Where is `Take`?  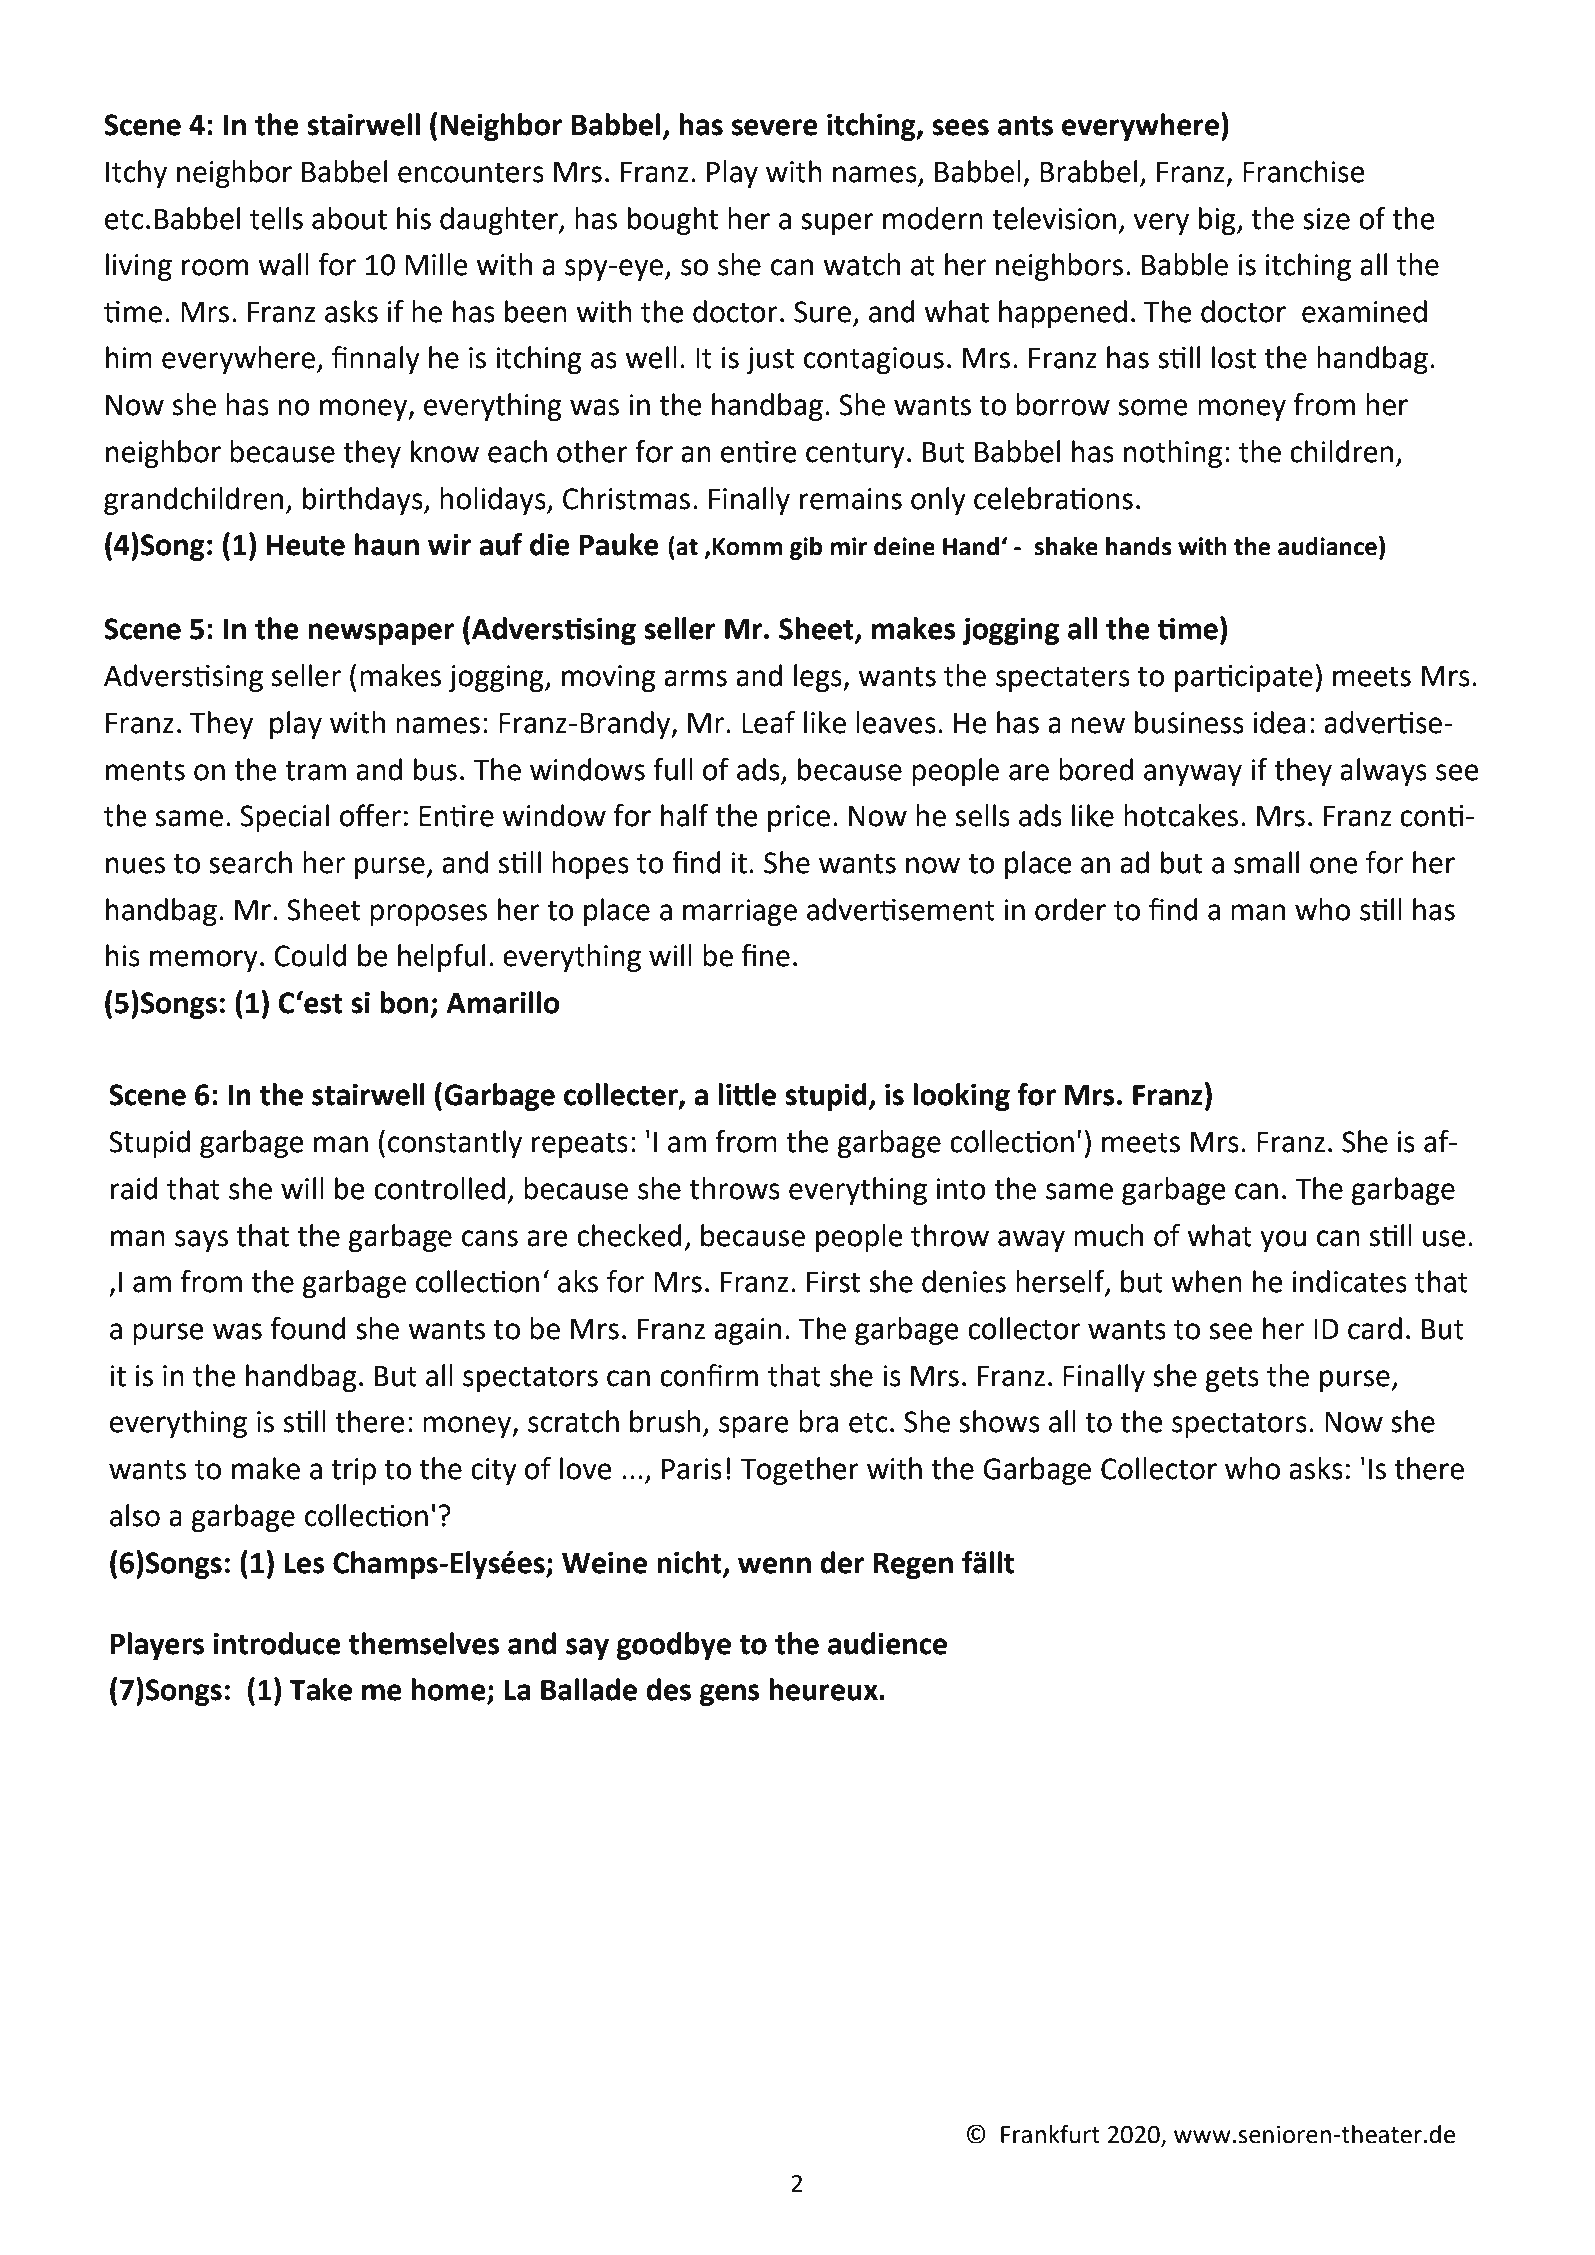 Take is located at coordinates (320, 1689).
